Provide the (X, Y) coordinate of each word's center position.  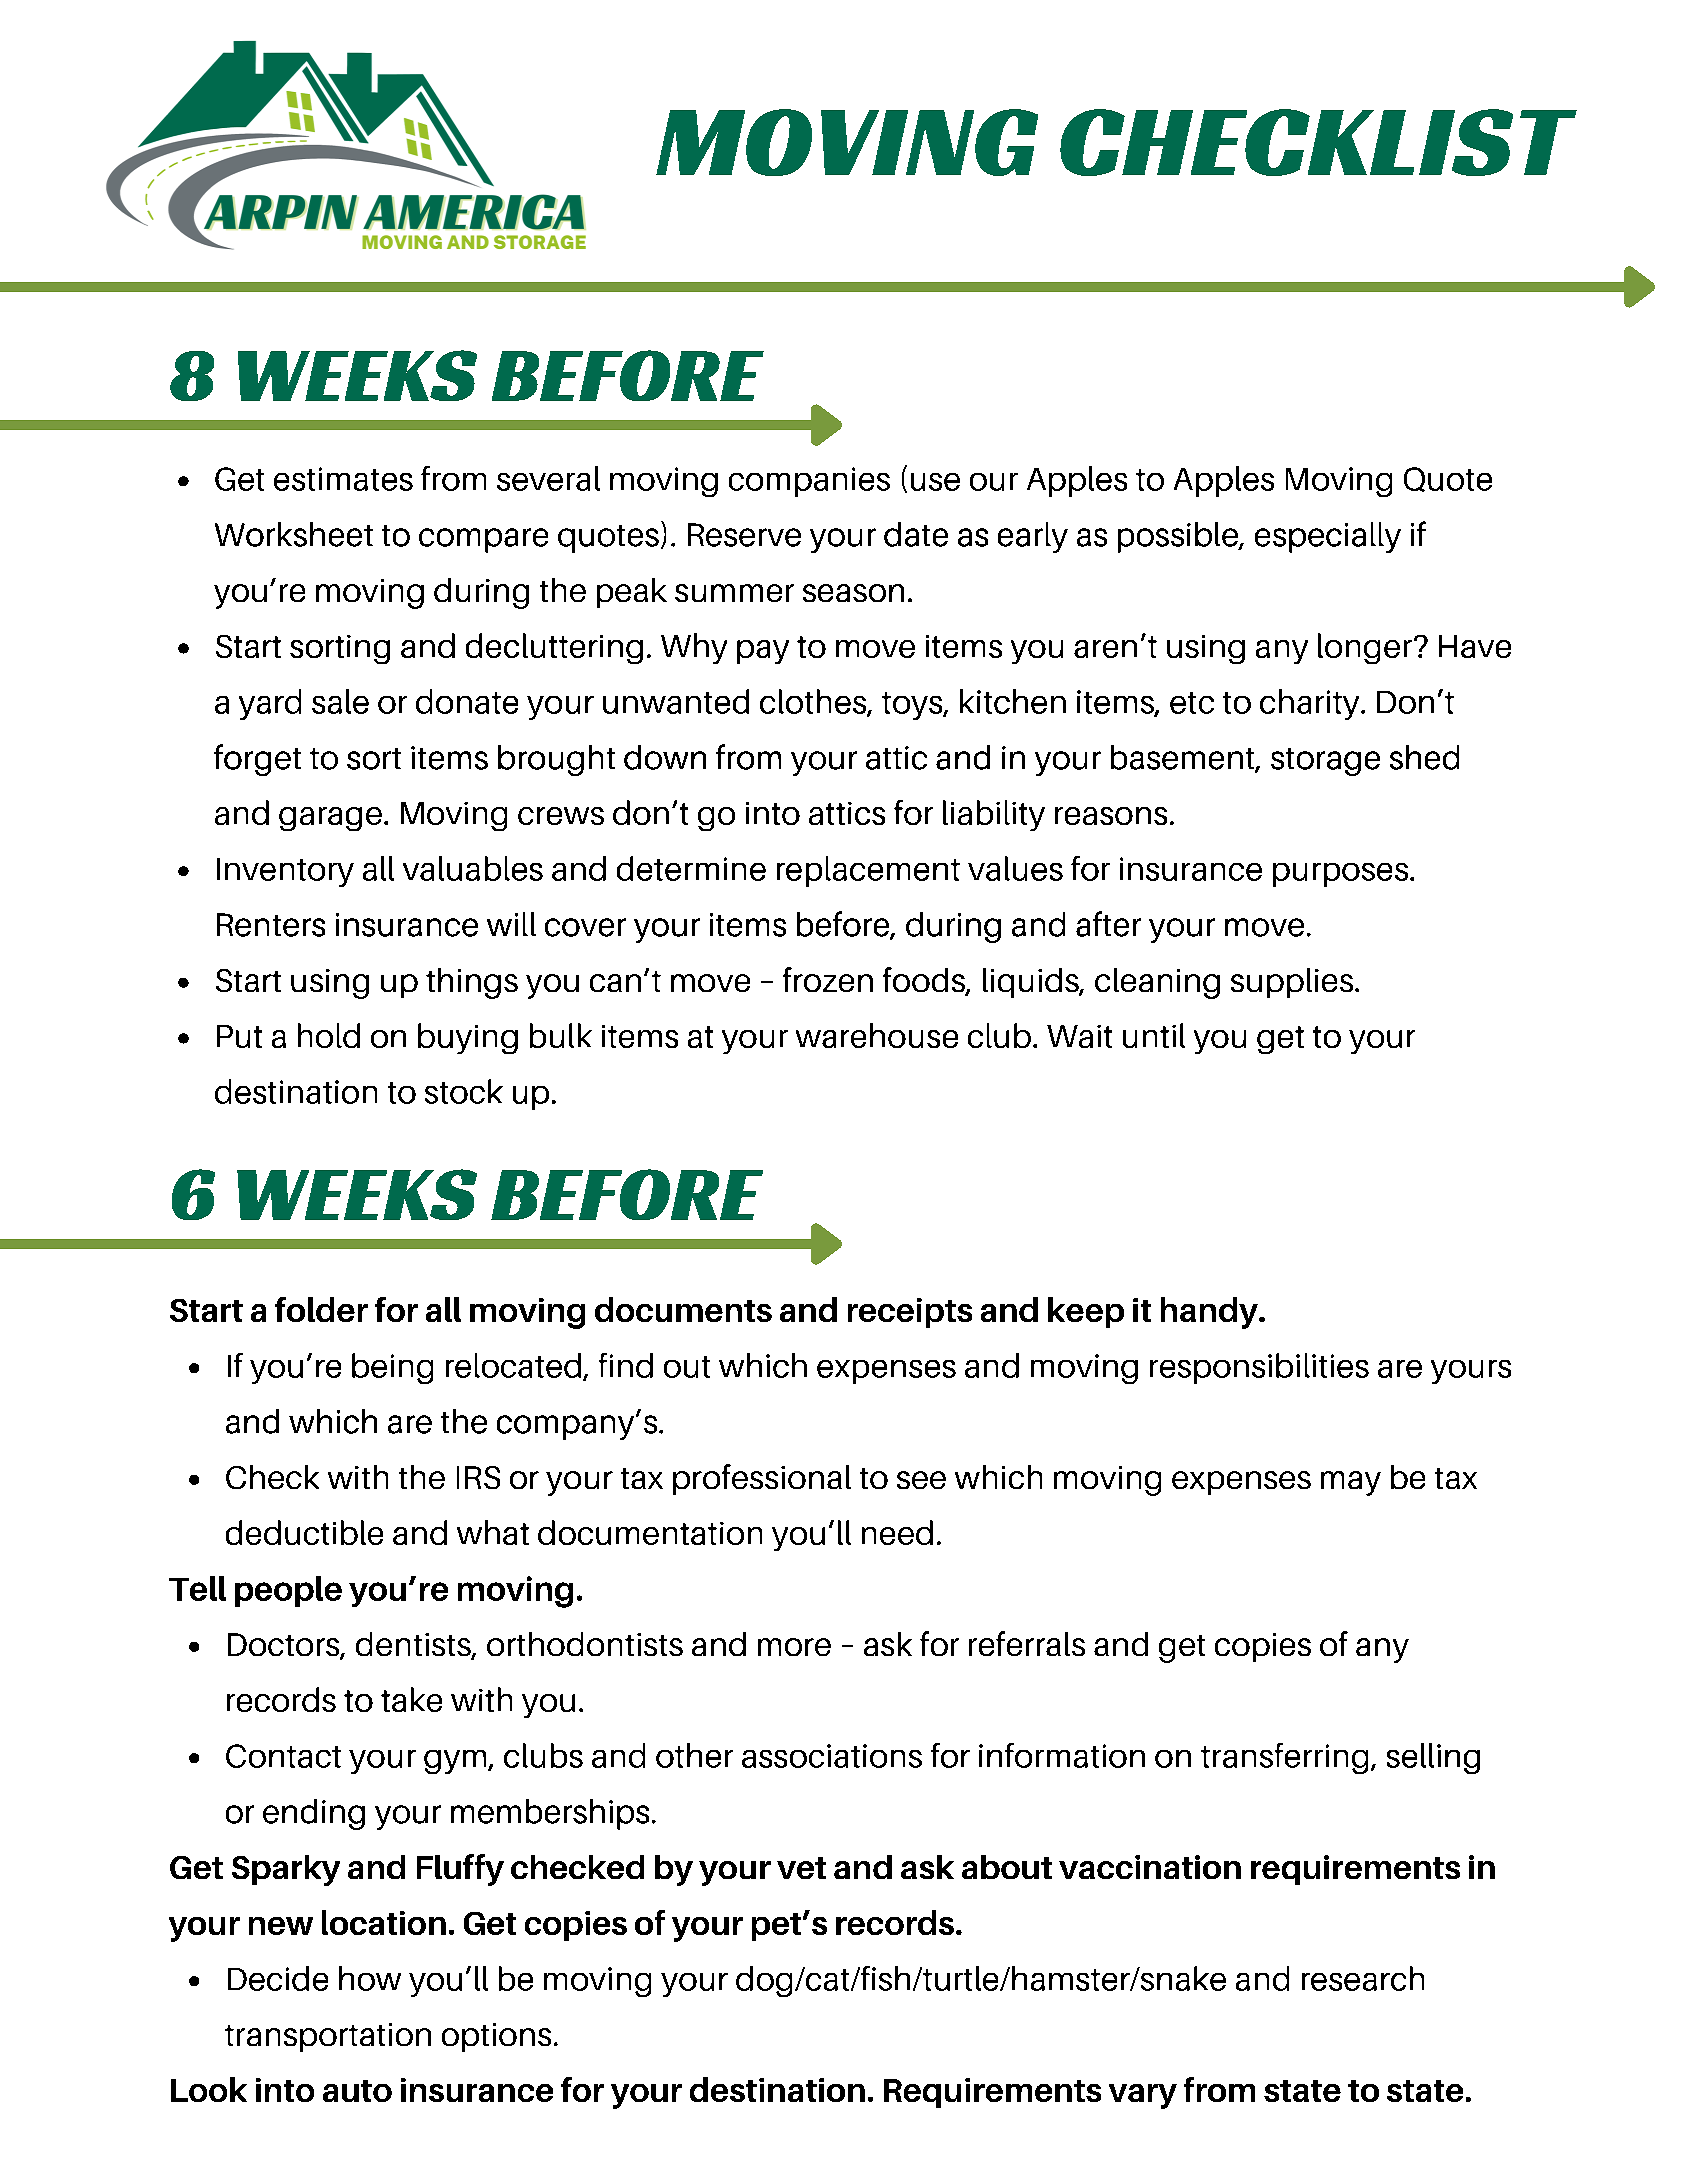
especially (1328, 537)
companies (809, 482)
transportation (328, 2037)
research (1363, 1978)
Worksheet (294, 534)
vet (801, 1868)
